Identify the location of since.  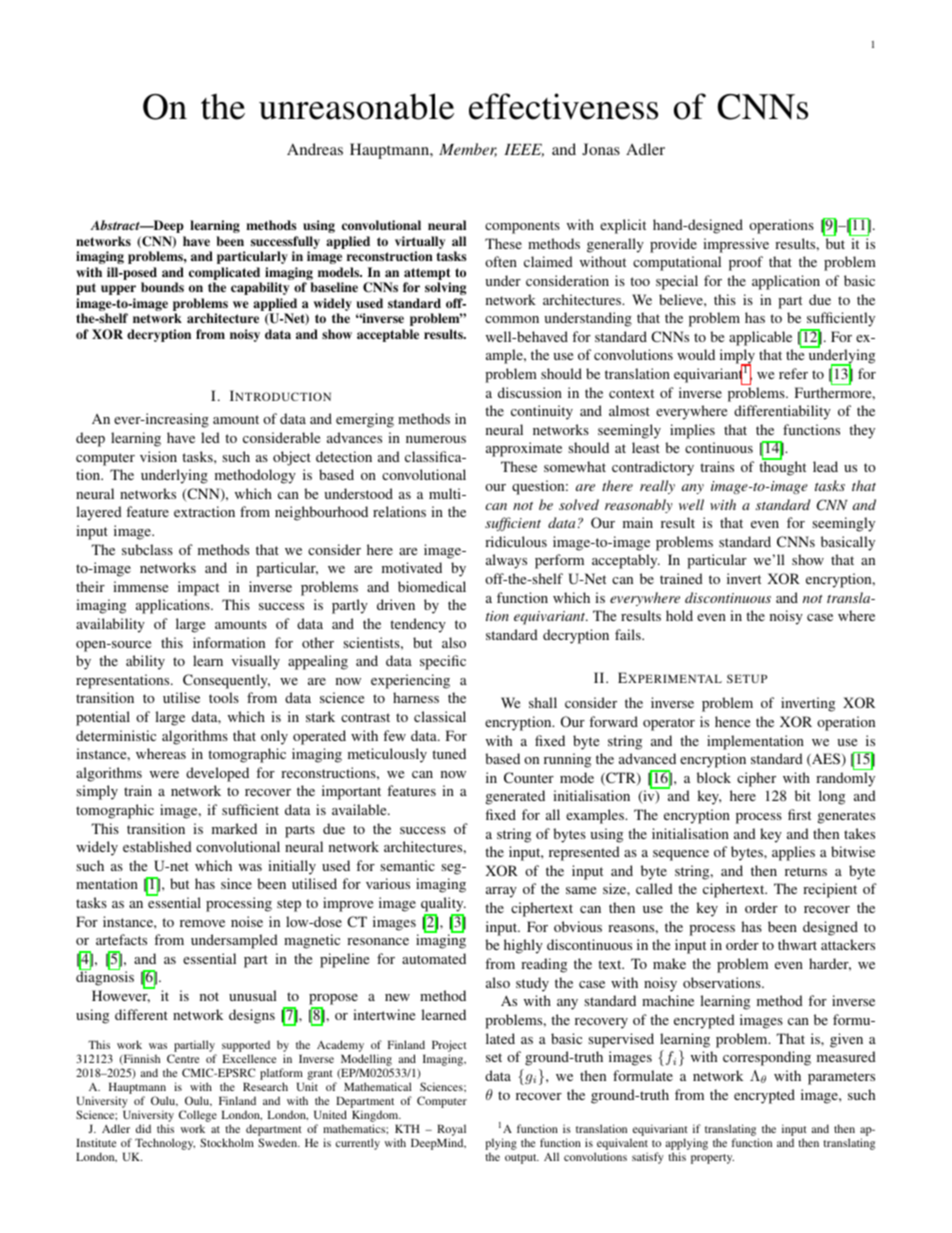
(236, 883).
